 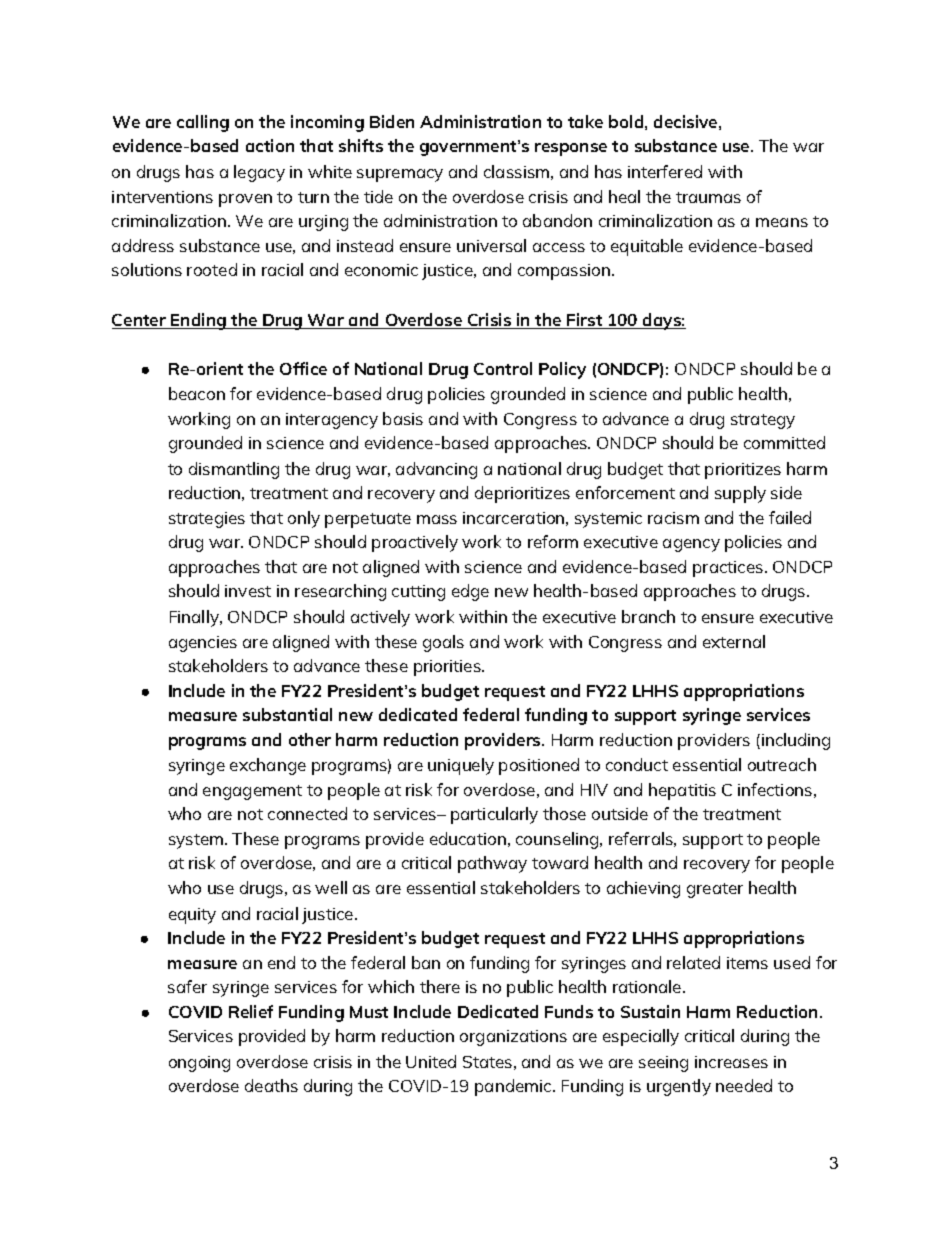 I want to click on calling, so click(x=203, y=123).
